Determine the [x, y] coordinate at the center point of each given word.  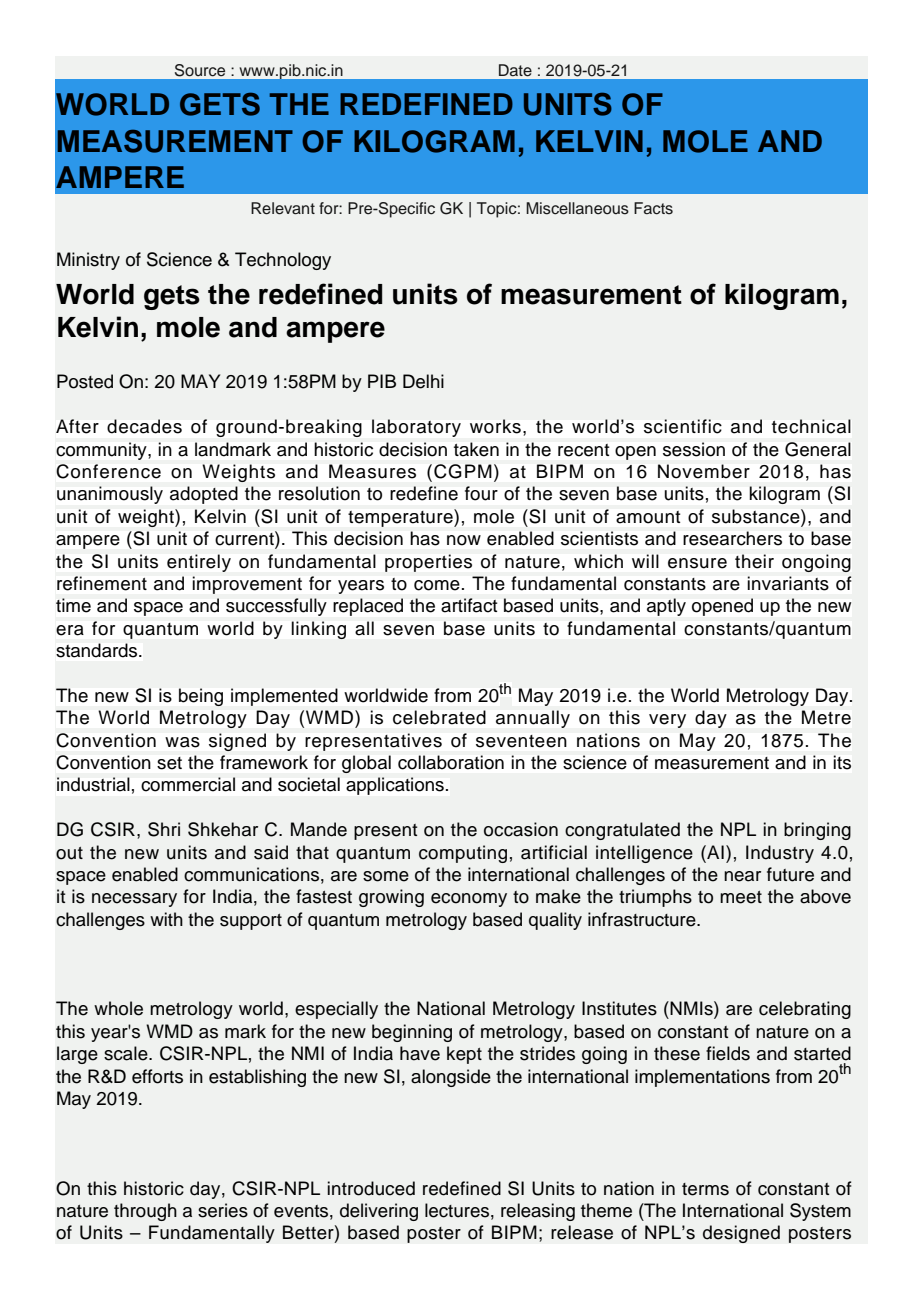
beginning [412, 1033]
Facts [653, 208]
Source [200, 70]
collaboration [451, 762]
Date [515, 70]
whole [118, 1008]
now [464, 540]
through [145, 1212]
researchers [732, 538]
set [169, 763]
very [667, 721]
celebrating [805, 1010]
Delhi [423, 381]
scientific [683, 426]
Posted [85, 381]
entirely [199, 563]
